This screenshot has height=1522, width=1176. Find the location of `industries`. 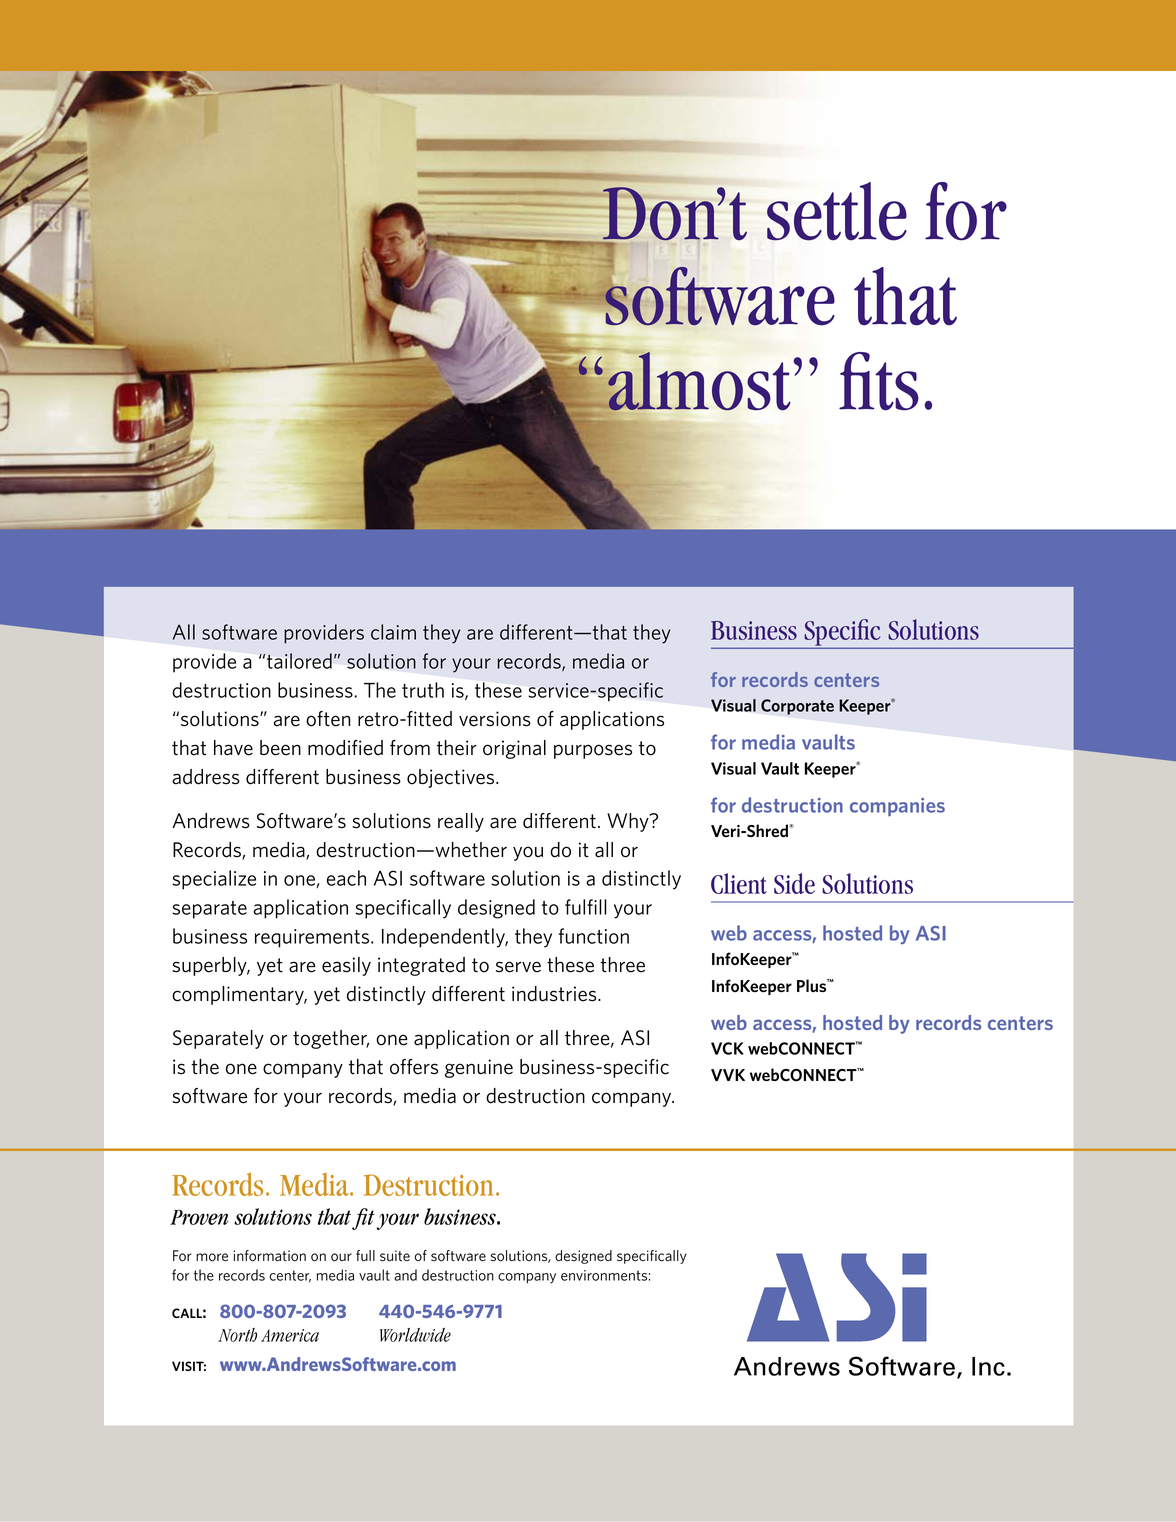

industries is located at coordinates (555, 994).
